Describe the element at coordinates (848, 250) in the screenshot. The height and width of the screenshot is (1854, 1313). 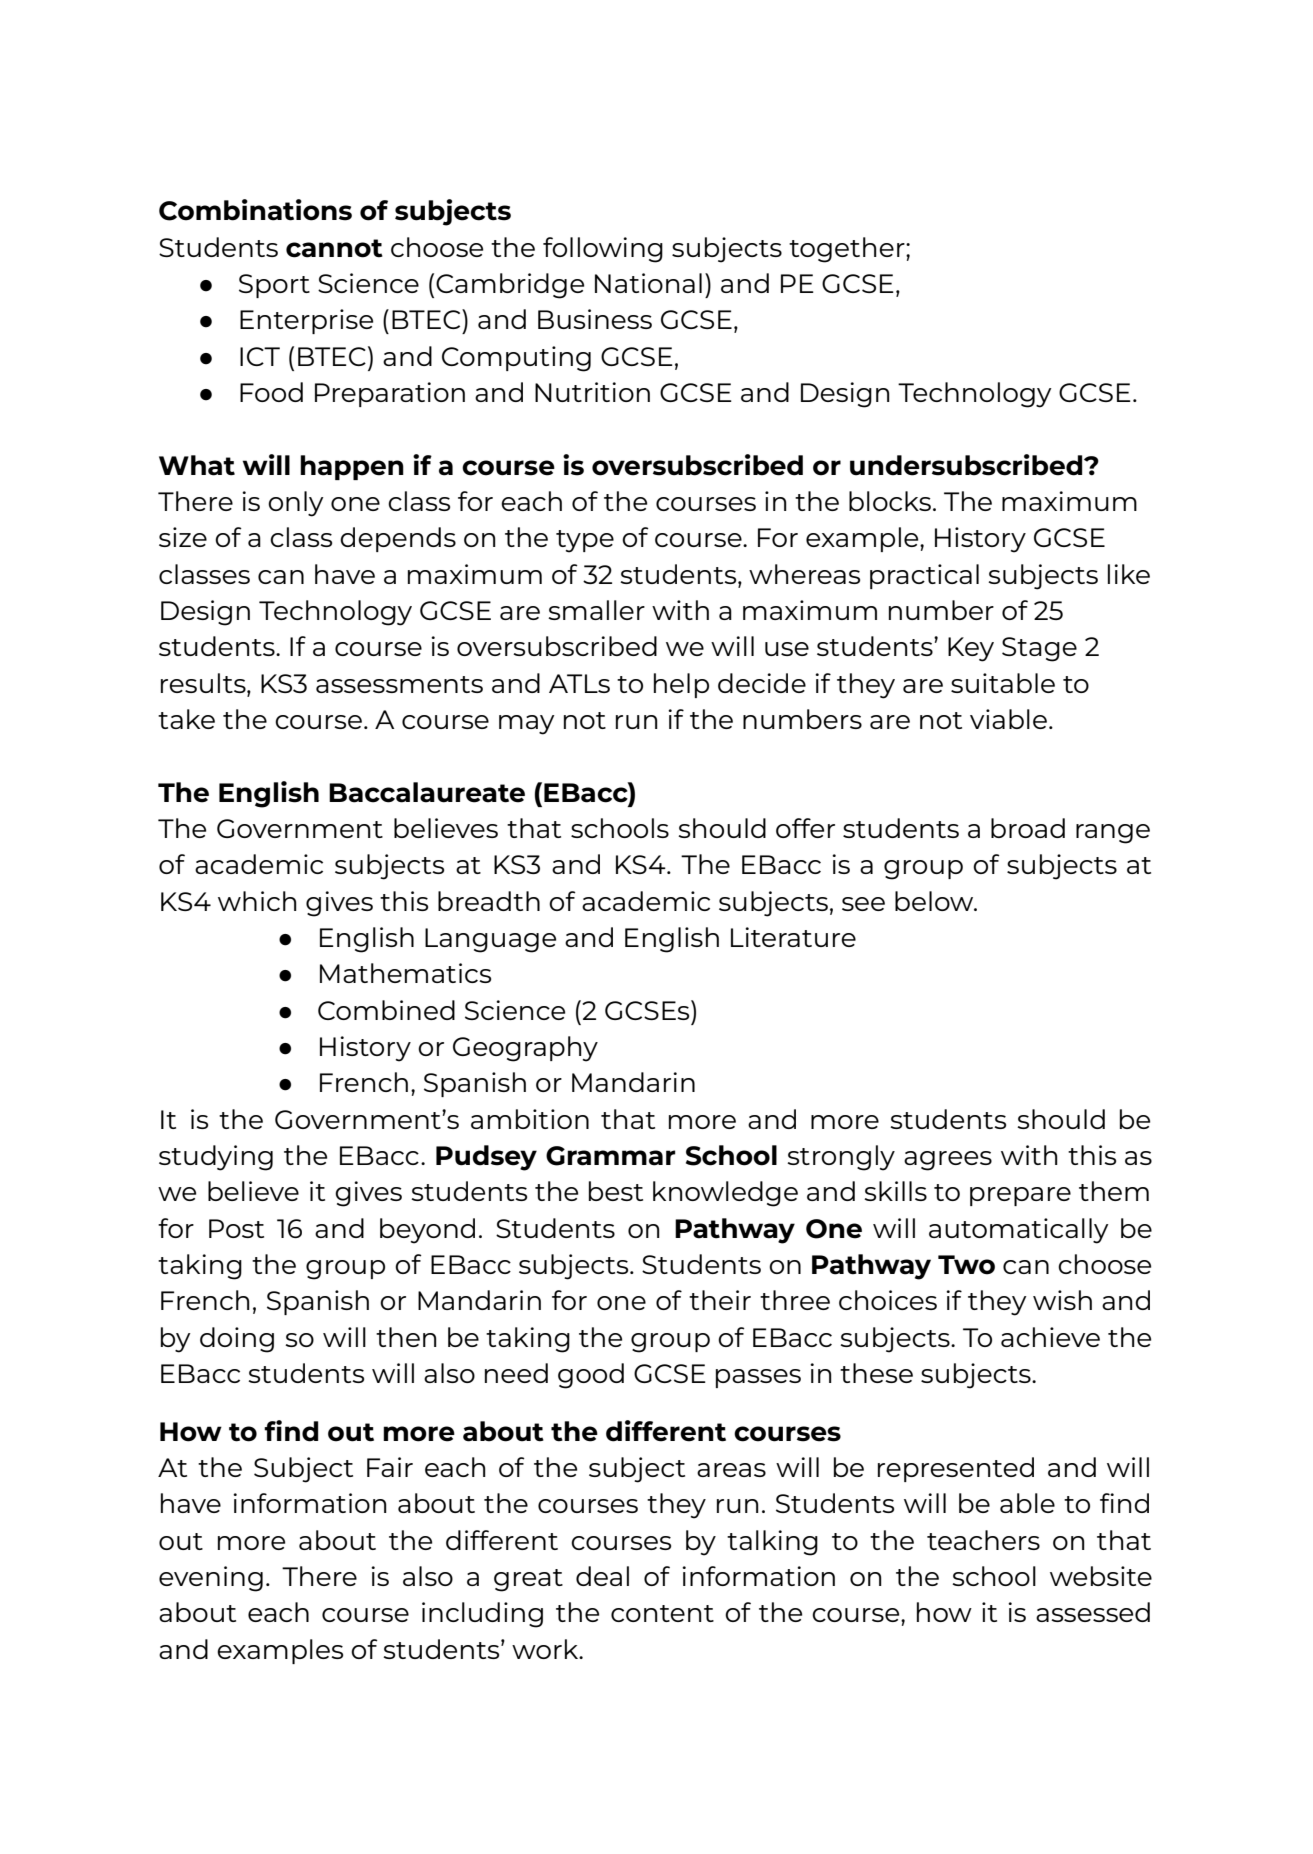
I see `together` at that location.
